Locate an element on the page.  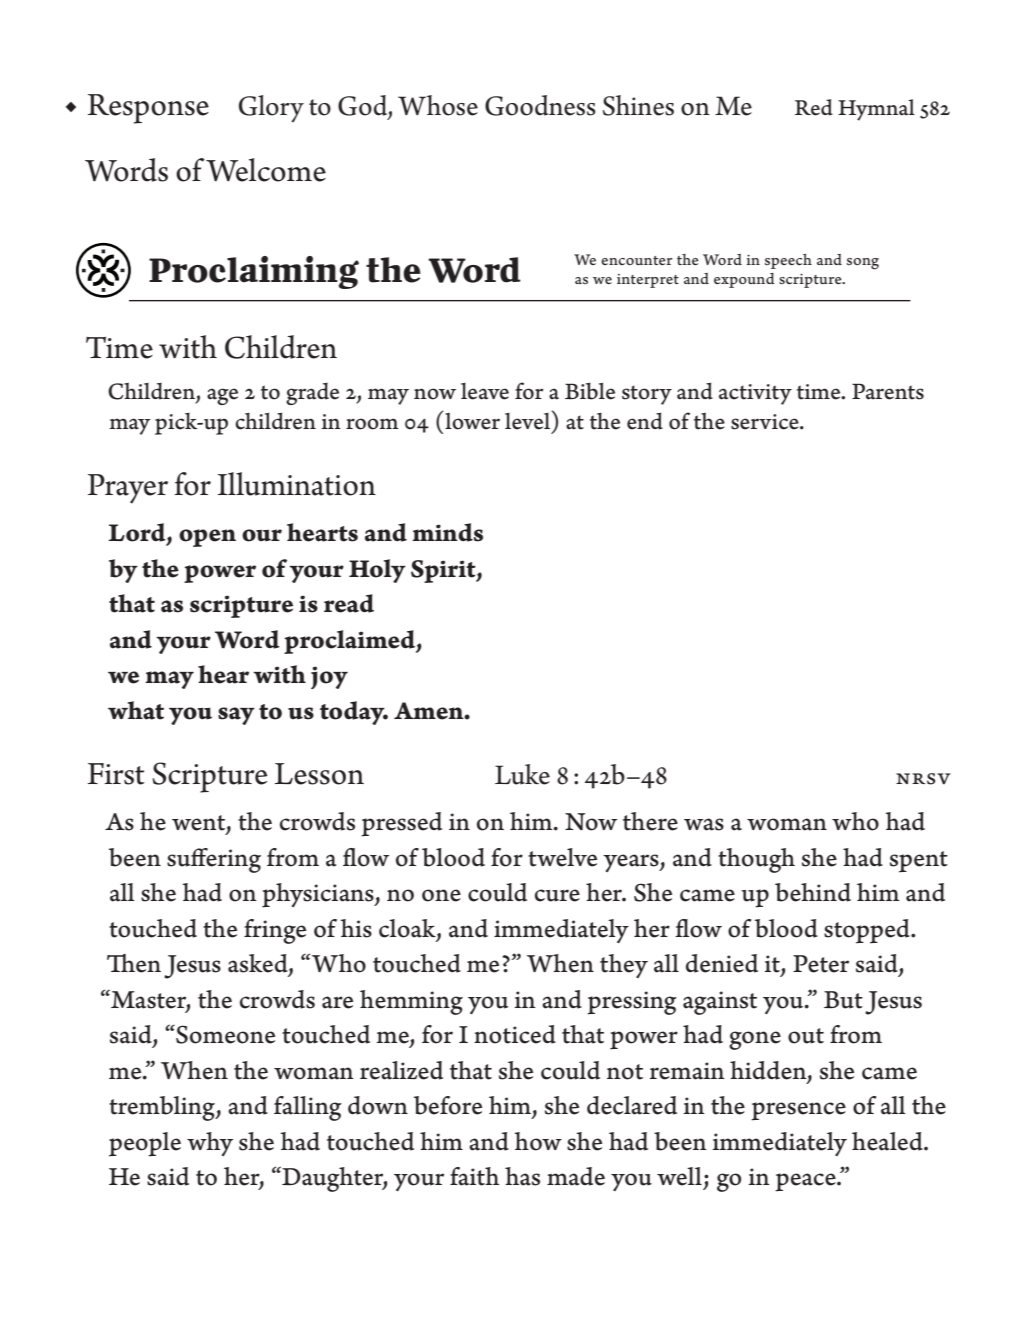
age is located at coordinates (222, 396).
